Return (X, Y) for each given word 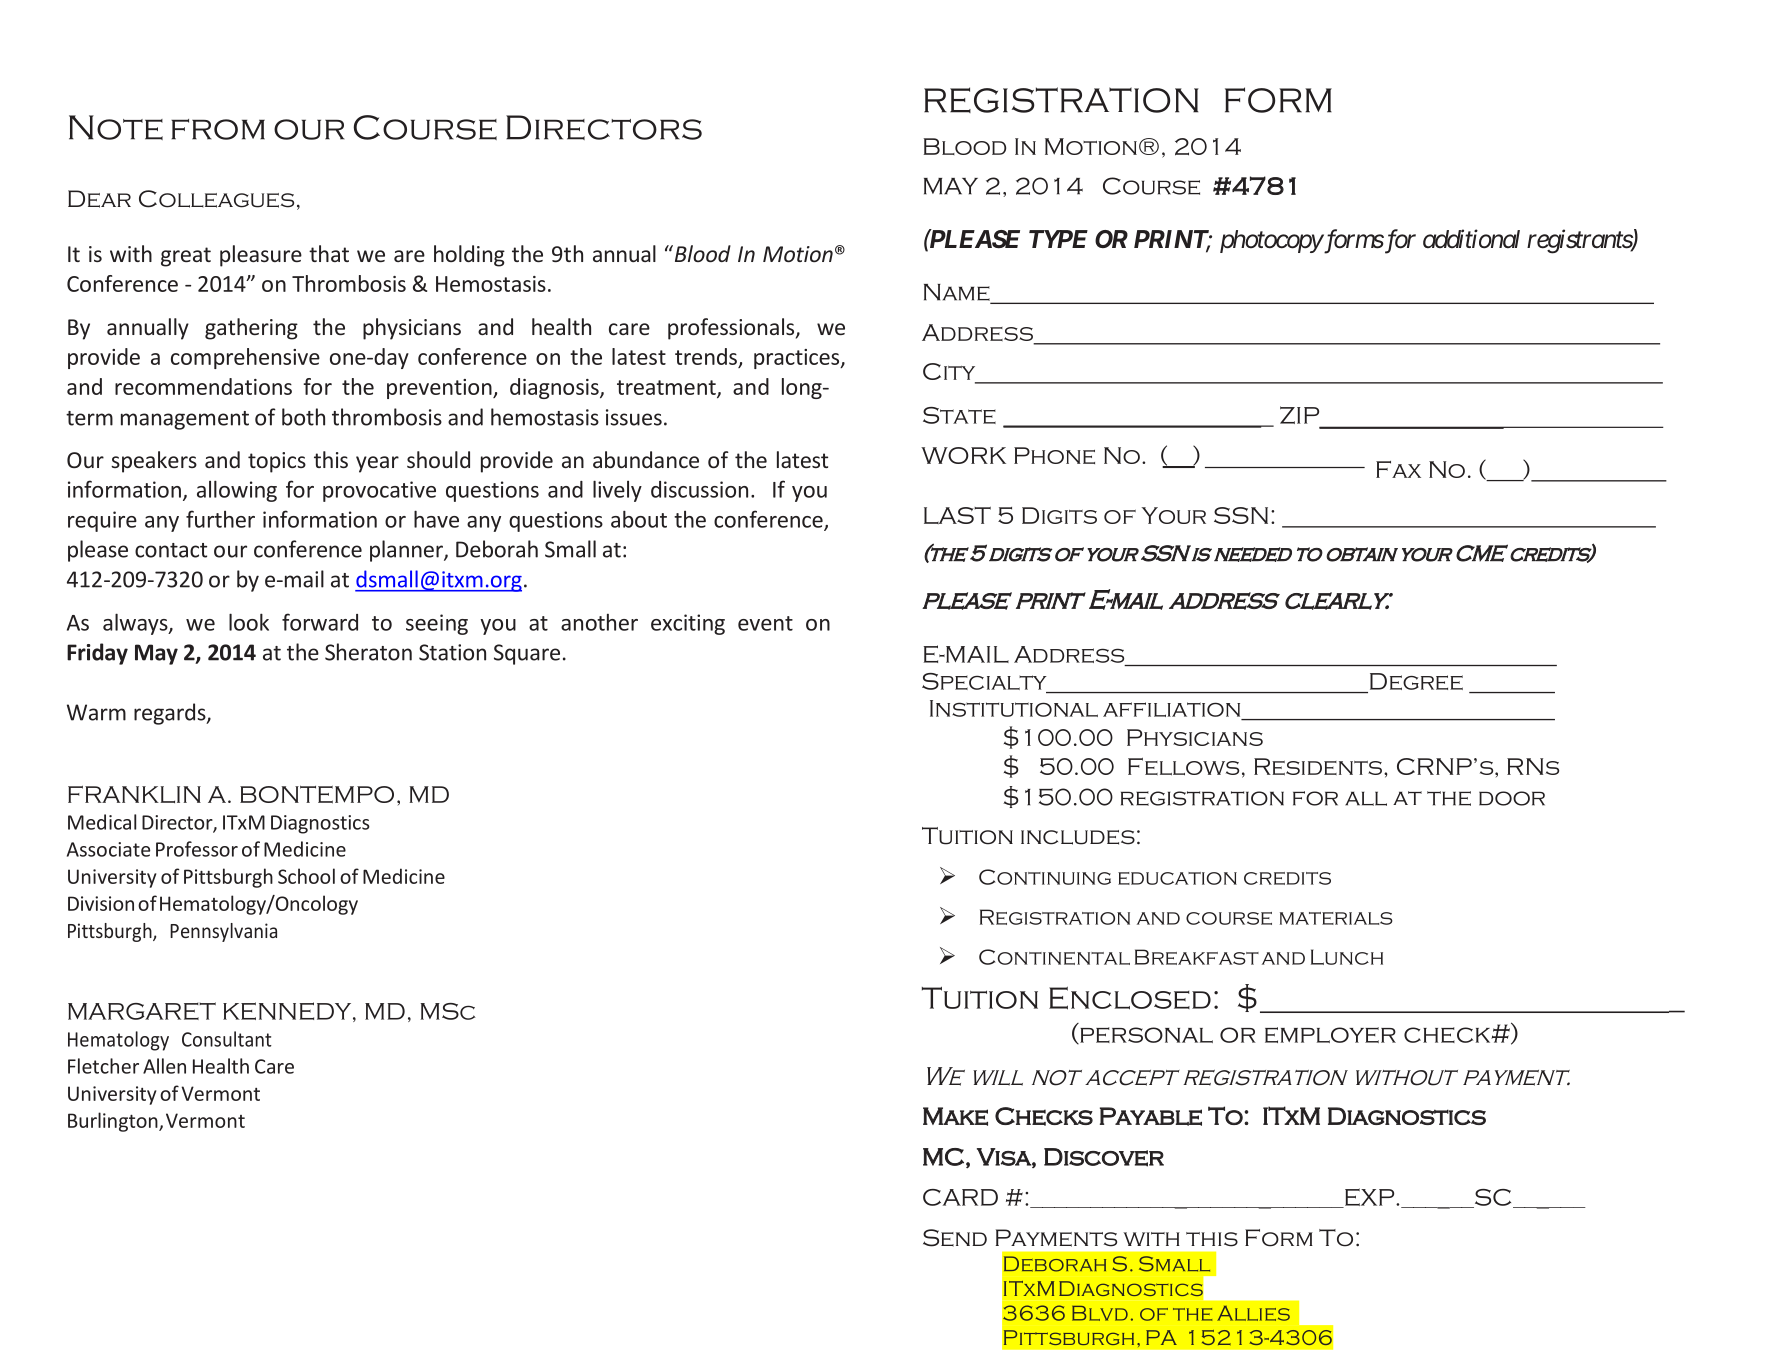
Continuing (1045, 877)
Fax (1398, 469)
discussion (699, 489)
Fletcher (103, 1066)
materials (1336, 918)
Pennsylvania (223, 932)
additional (1471, 239)
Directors (604, 127)
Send (955, 1238)
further (220, 519)
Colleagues (216, 199)
